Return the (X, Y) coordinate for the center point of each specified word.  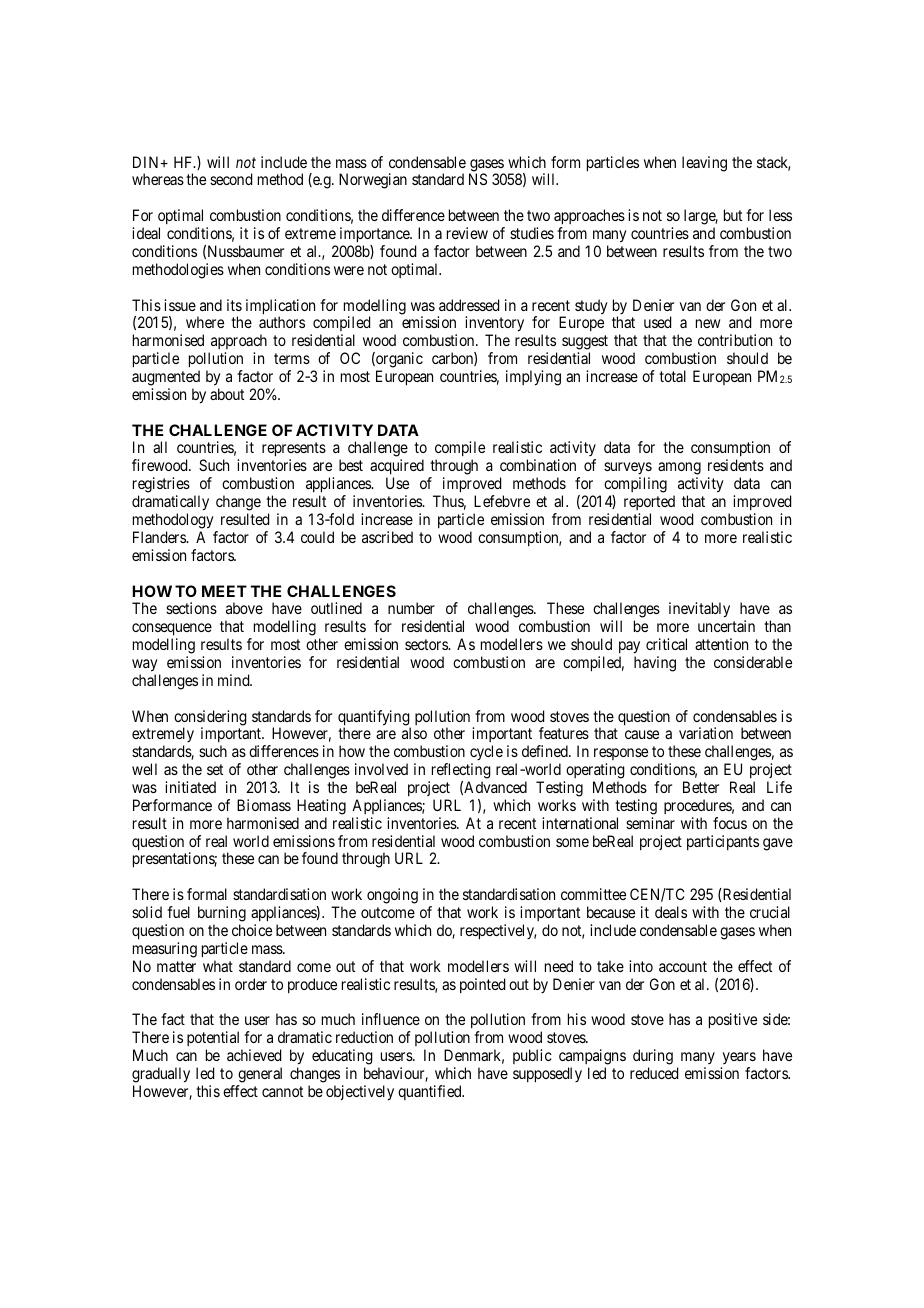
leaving (704, 164)
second (231, 179)
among (679, 470)
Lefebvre (502, 501)
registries (161, 486)
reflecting (459, 772)
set (215, 769)
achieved (254, 1055)
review (467, 233)
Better (701, 787)
